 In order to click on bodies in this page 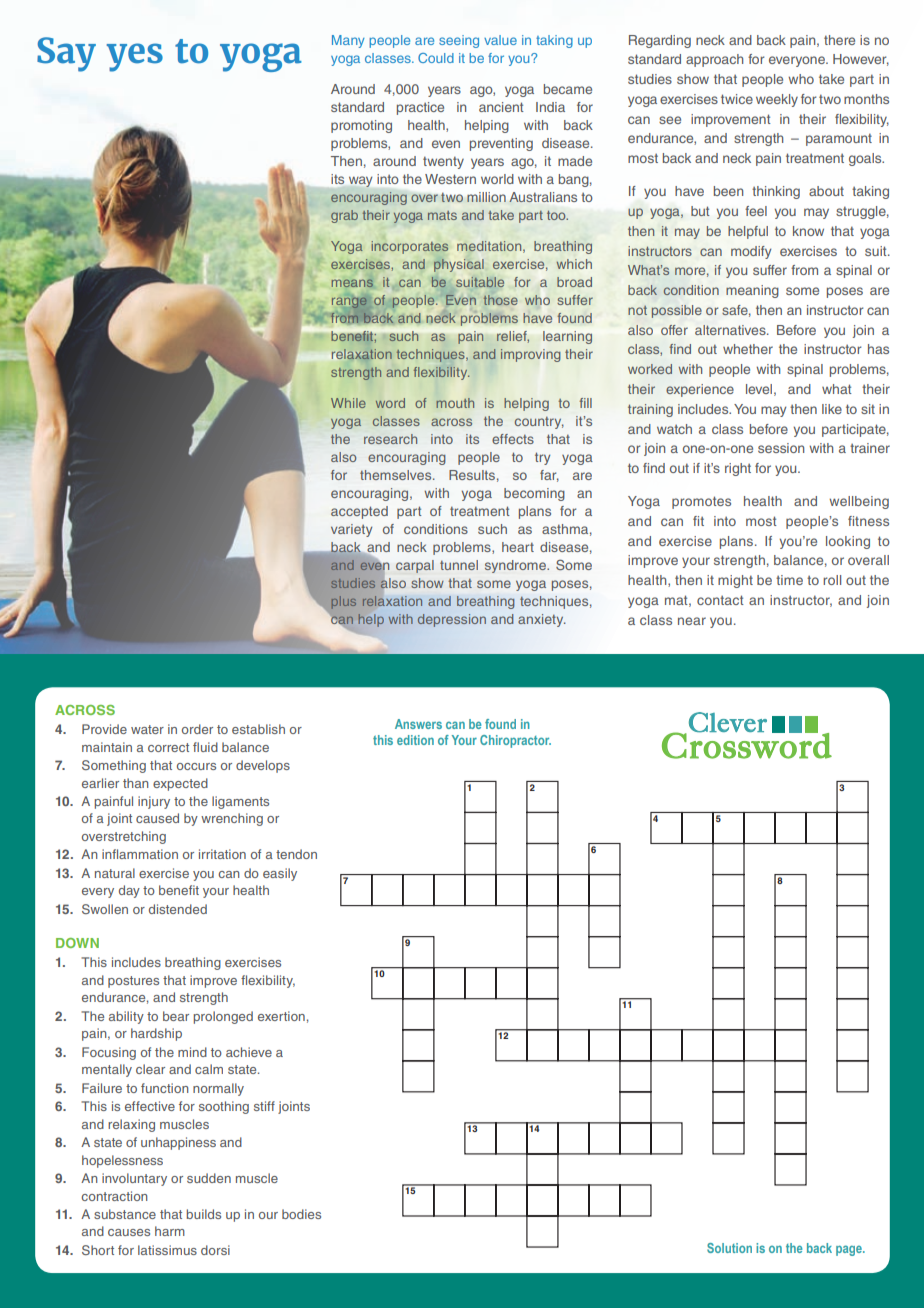, I will do `click(301, 1214)`.
